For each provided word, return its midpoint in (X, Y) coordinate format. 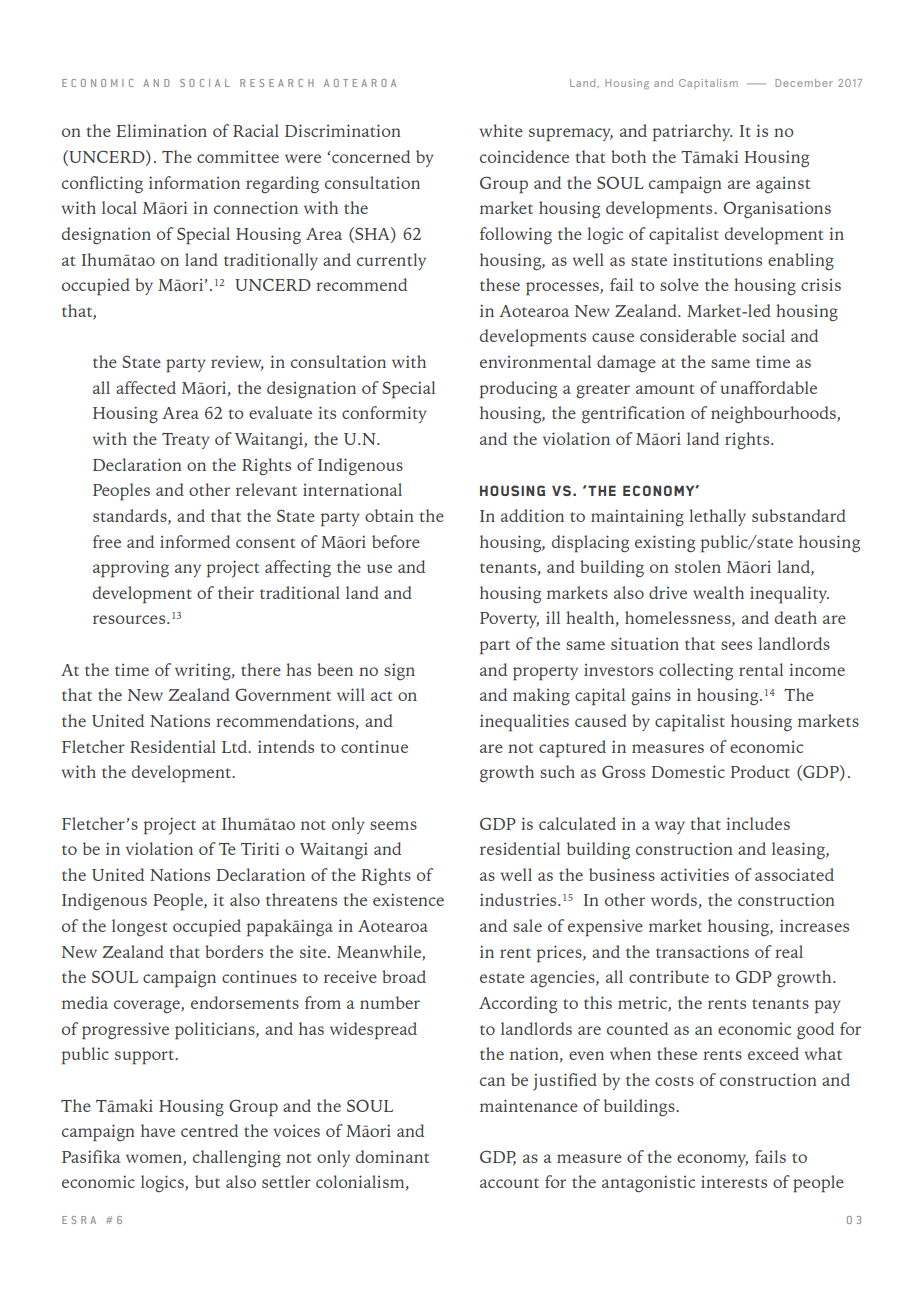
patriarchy (693, 133)
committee (238, 157)
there (261, 669)
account (509, 1183)
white (501, 130)
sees (736, 645)
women (155, 1159)
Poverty (509, 620)
